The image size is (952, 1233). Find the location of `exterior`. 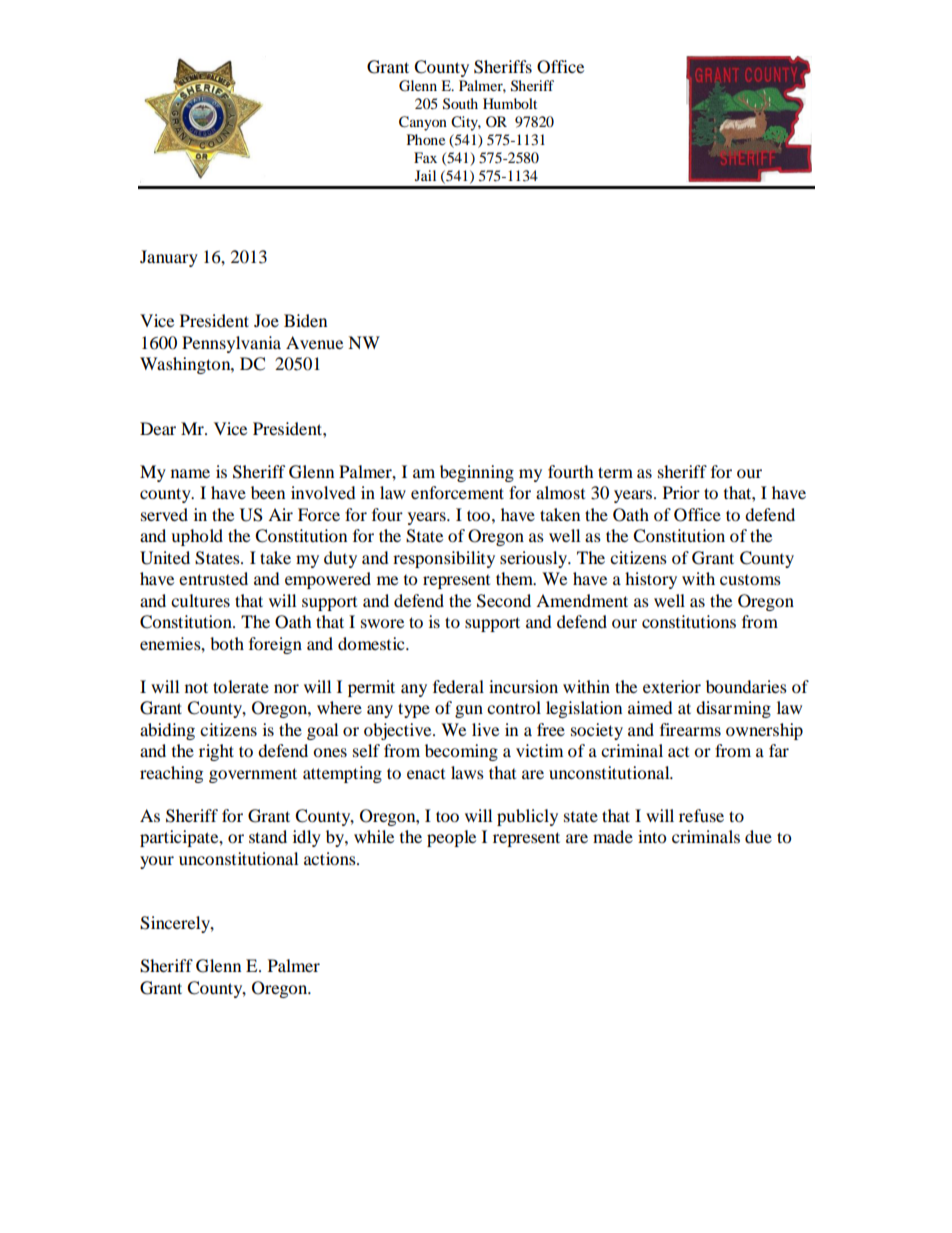

exterior is located at coordinates (672, 686).
